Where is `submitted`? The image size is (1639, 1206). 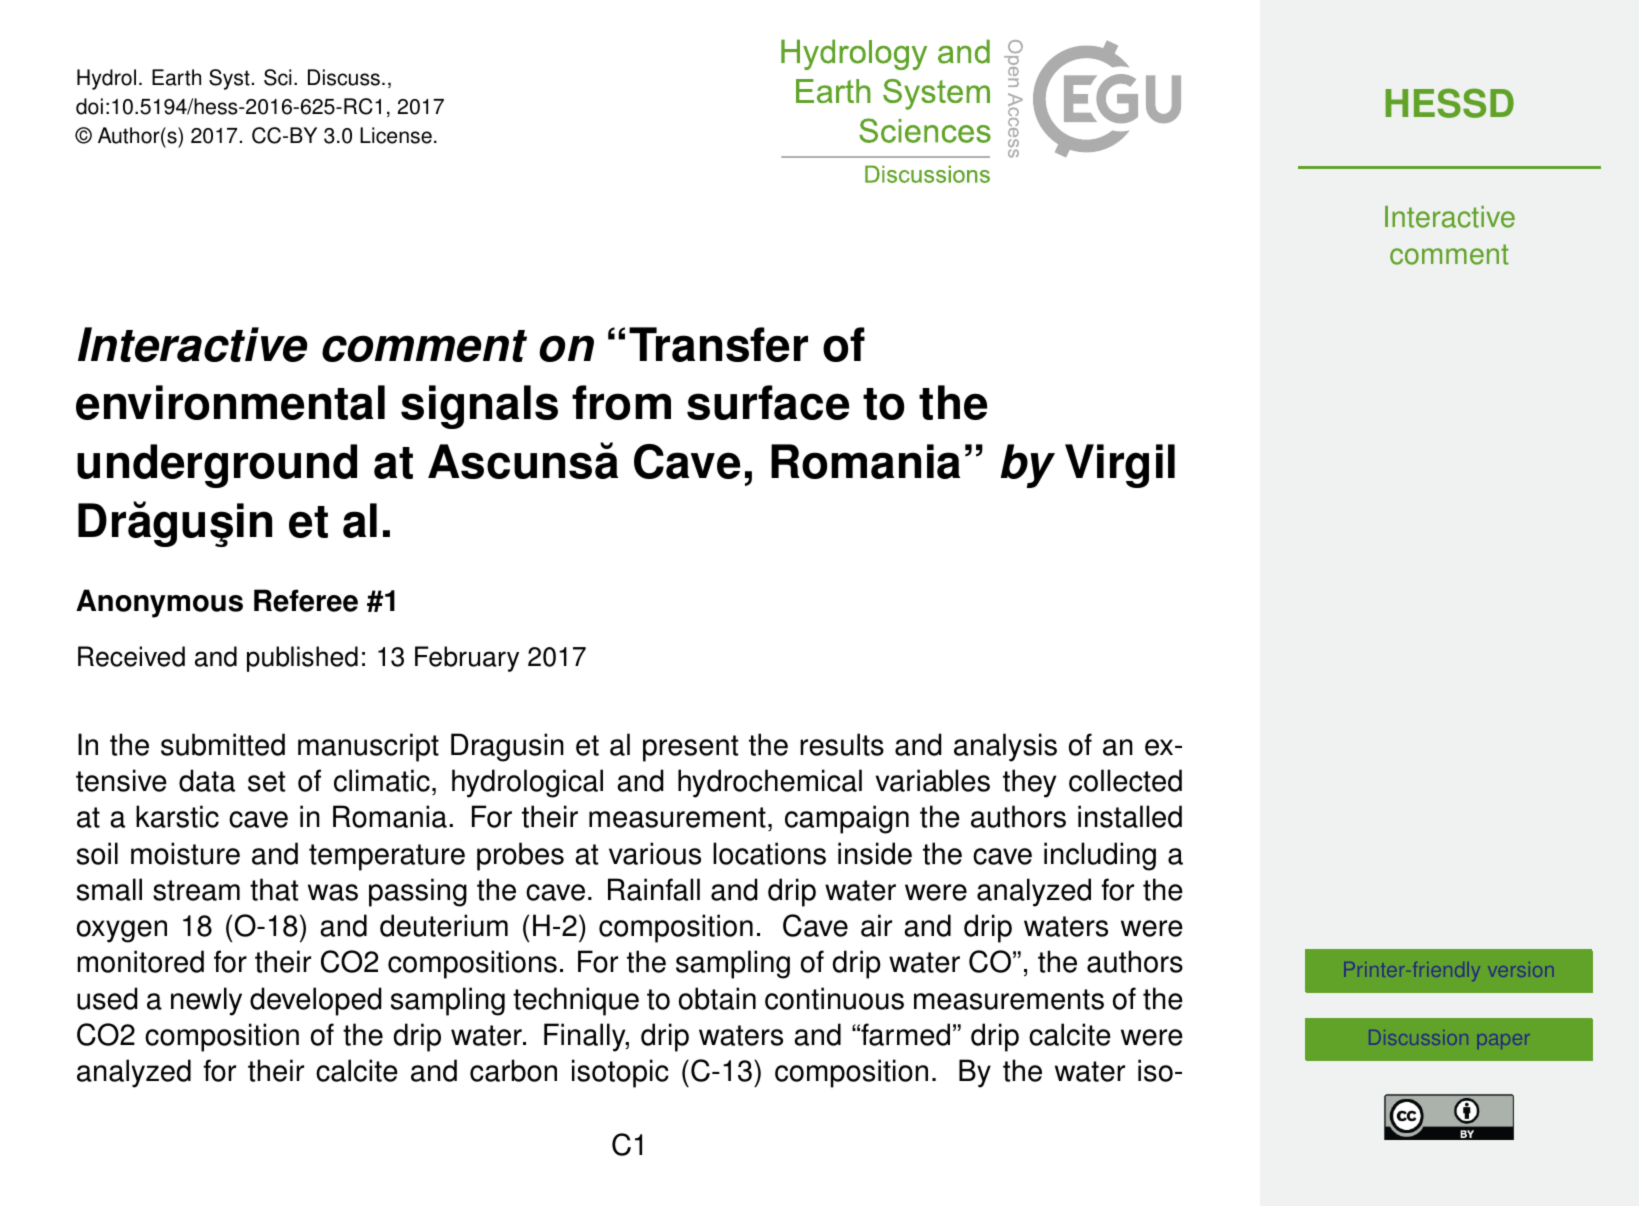 submitted is located at coordinates (223, 744).
